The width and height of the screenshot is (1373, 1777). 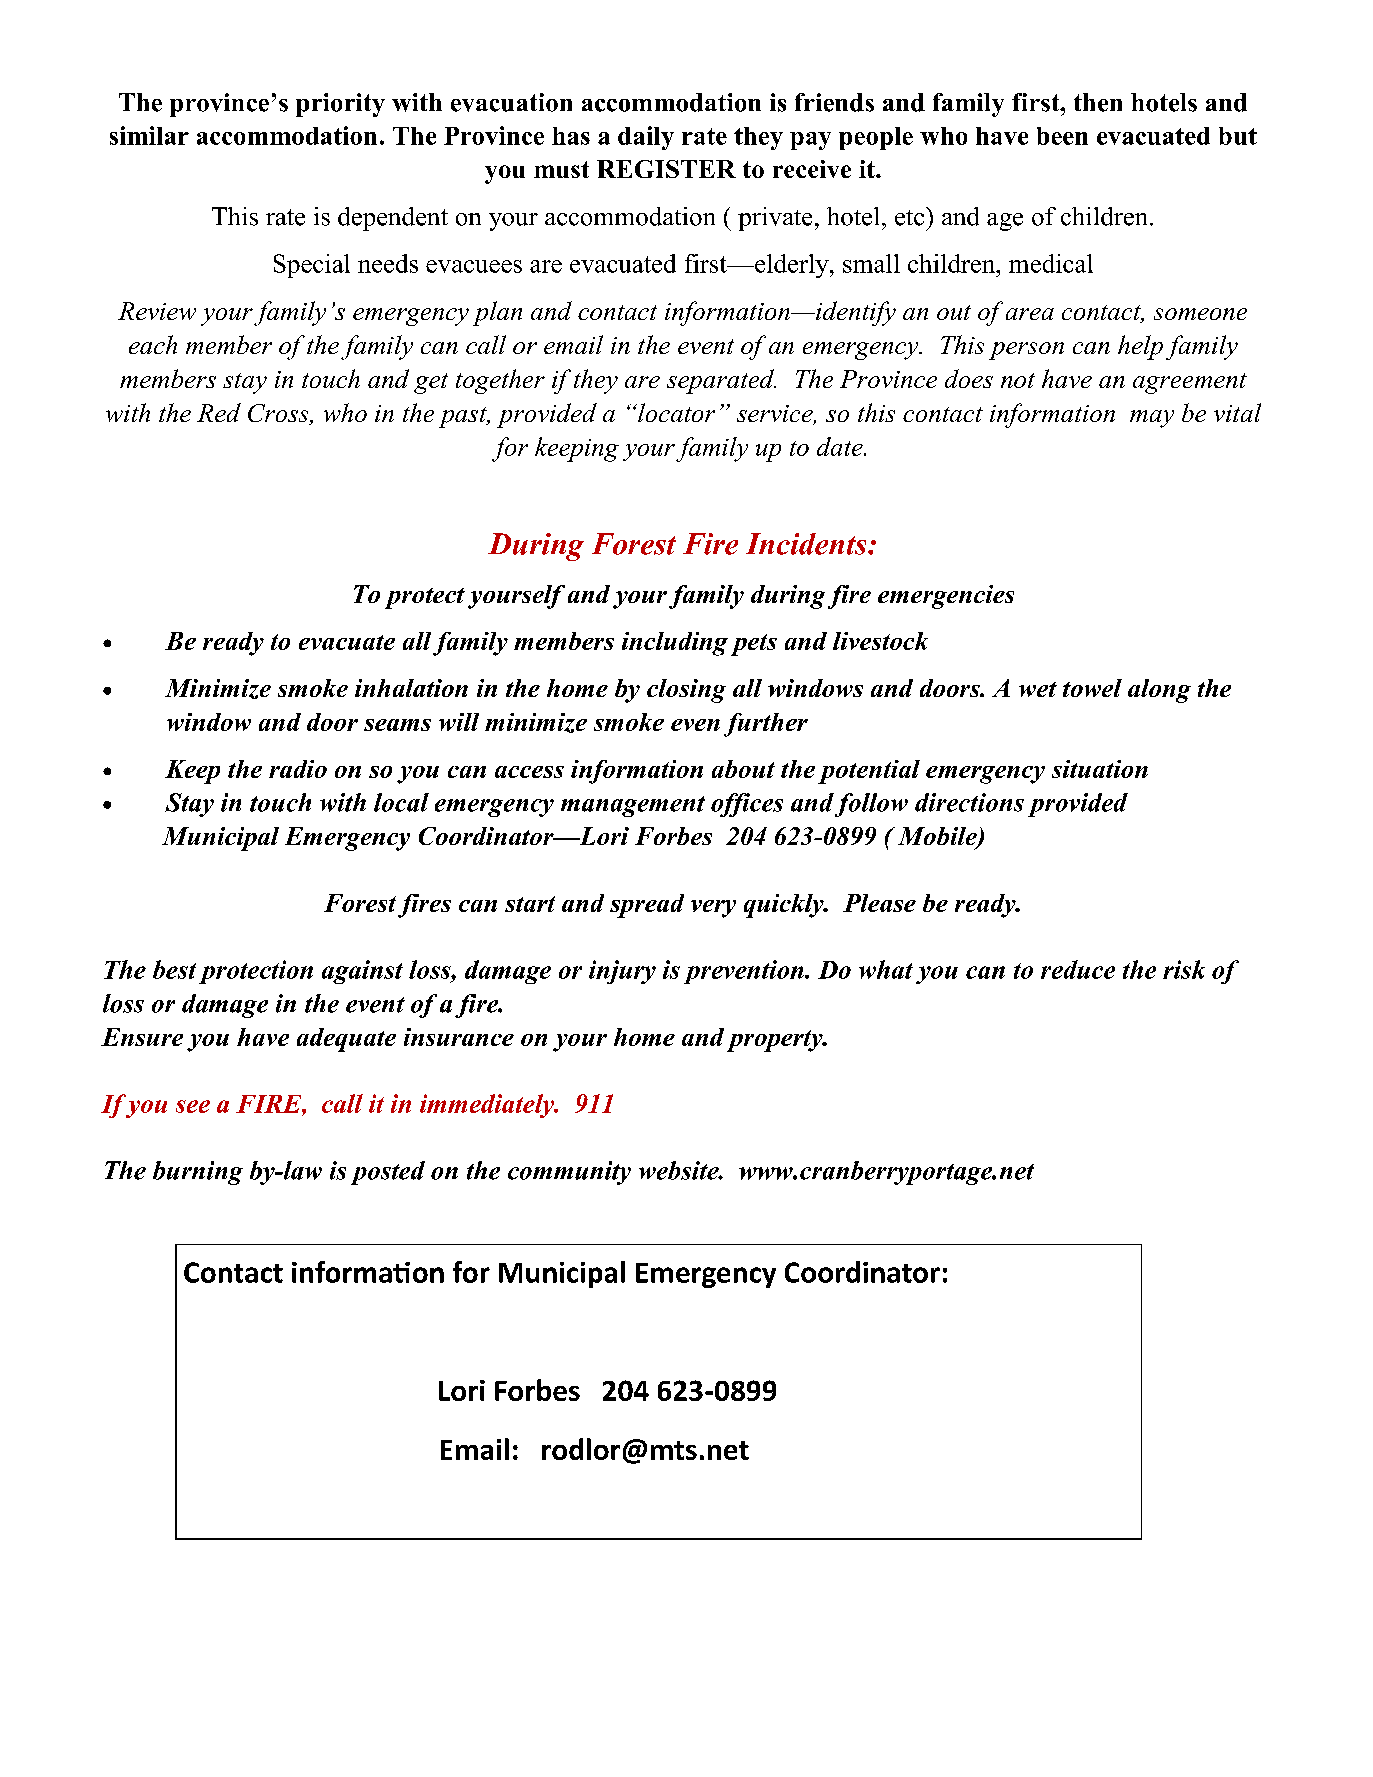 I want to click on burning, so click(x=198, y=1173).
